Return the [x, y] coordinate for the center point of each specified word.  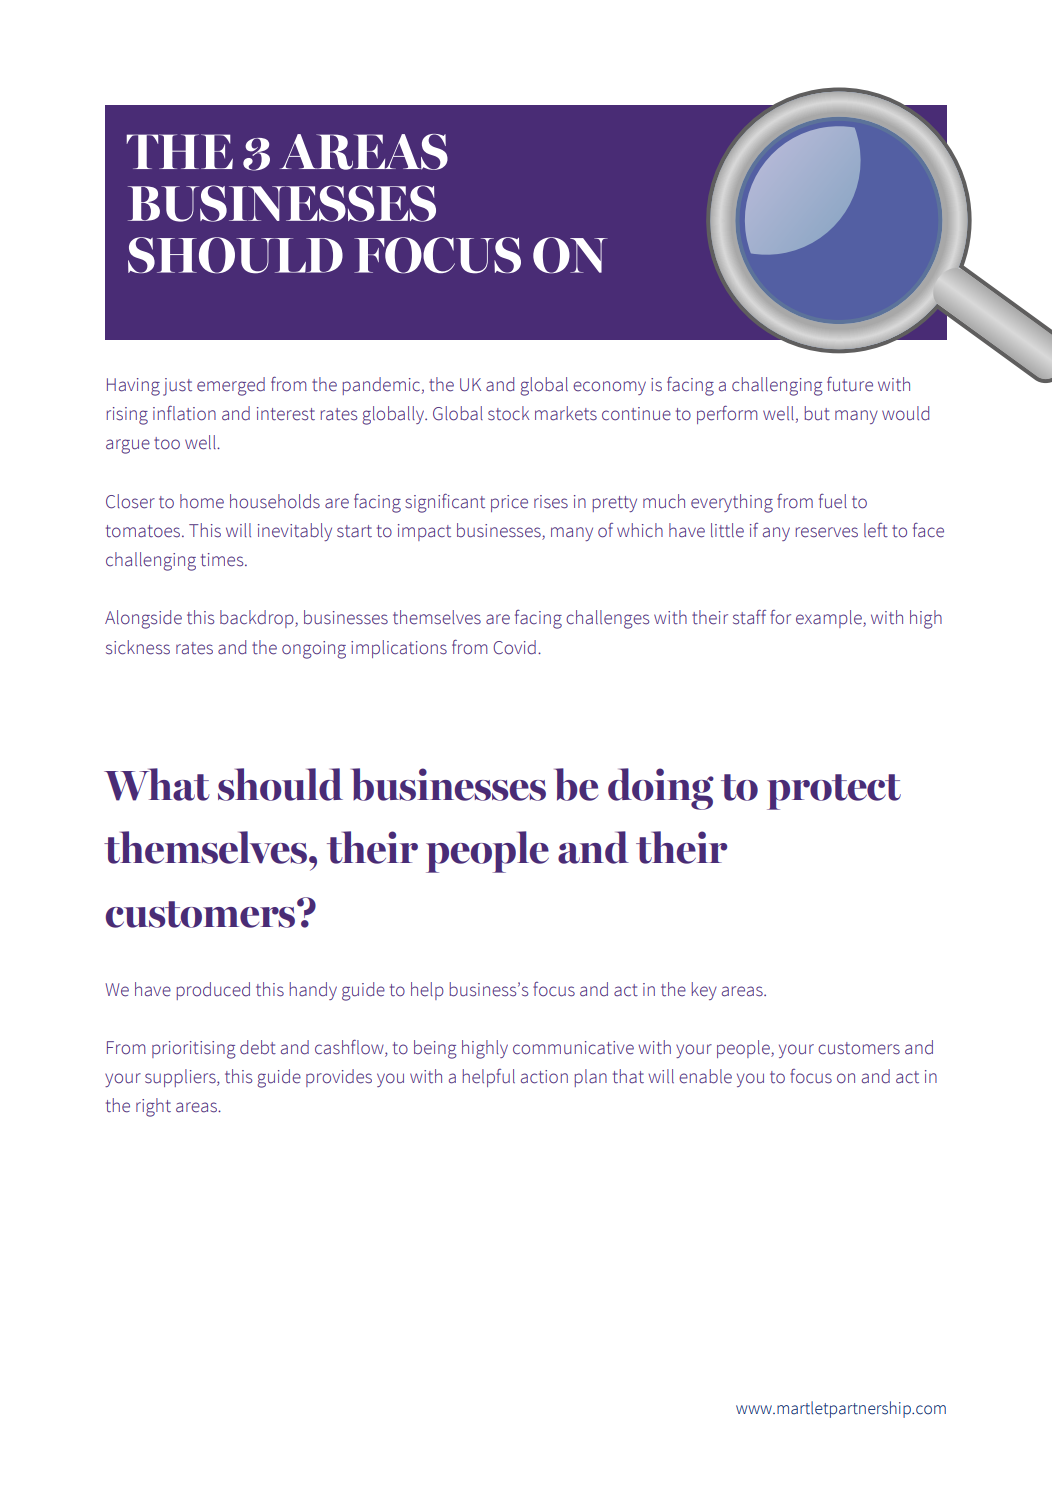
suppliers [181, 1078]
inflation [184, 413]
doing [661, 789]
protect [834, 792]
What [157, 784]
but [817, 413]
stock [508, 413]
